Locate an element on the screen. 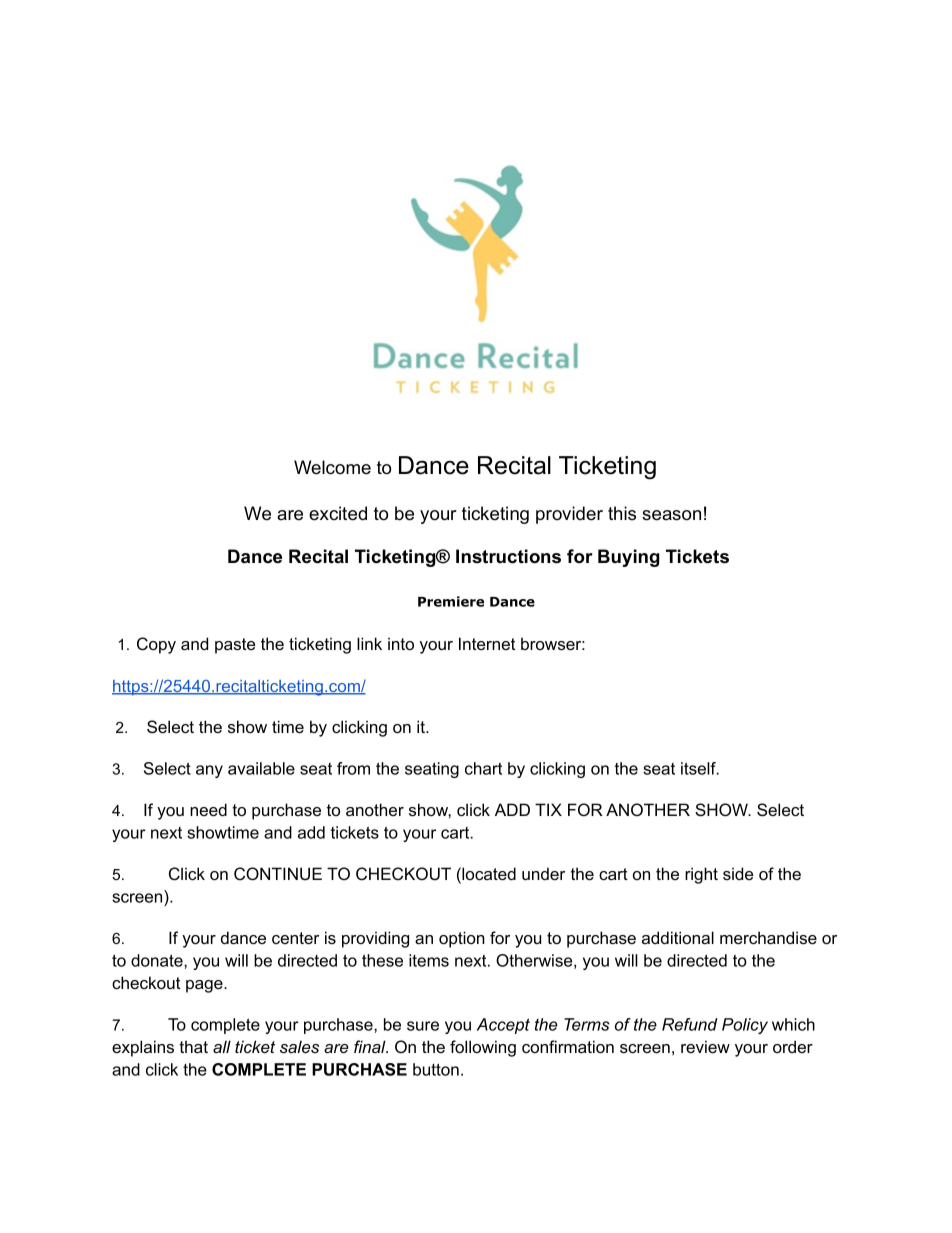 Image resolution: width=952 pixels, height=1233 pixels. Refund is located at coordinates (690, 1024).
